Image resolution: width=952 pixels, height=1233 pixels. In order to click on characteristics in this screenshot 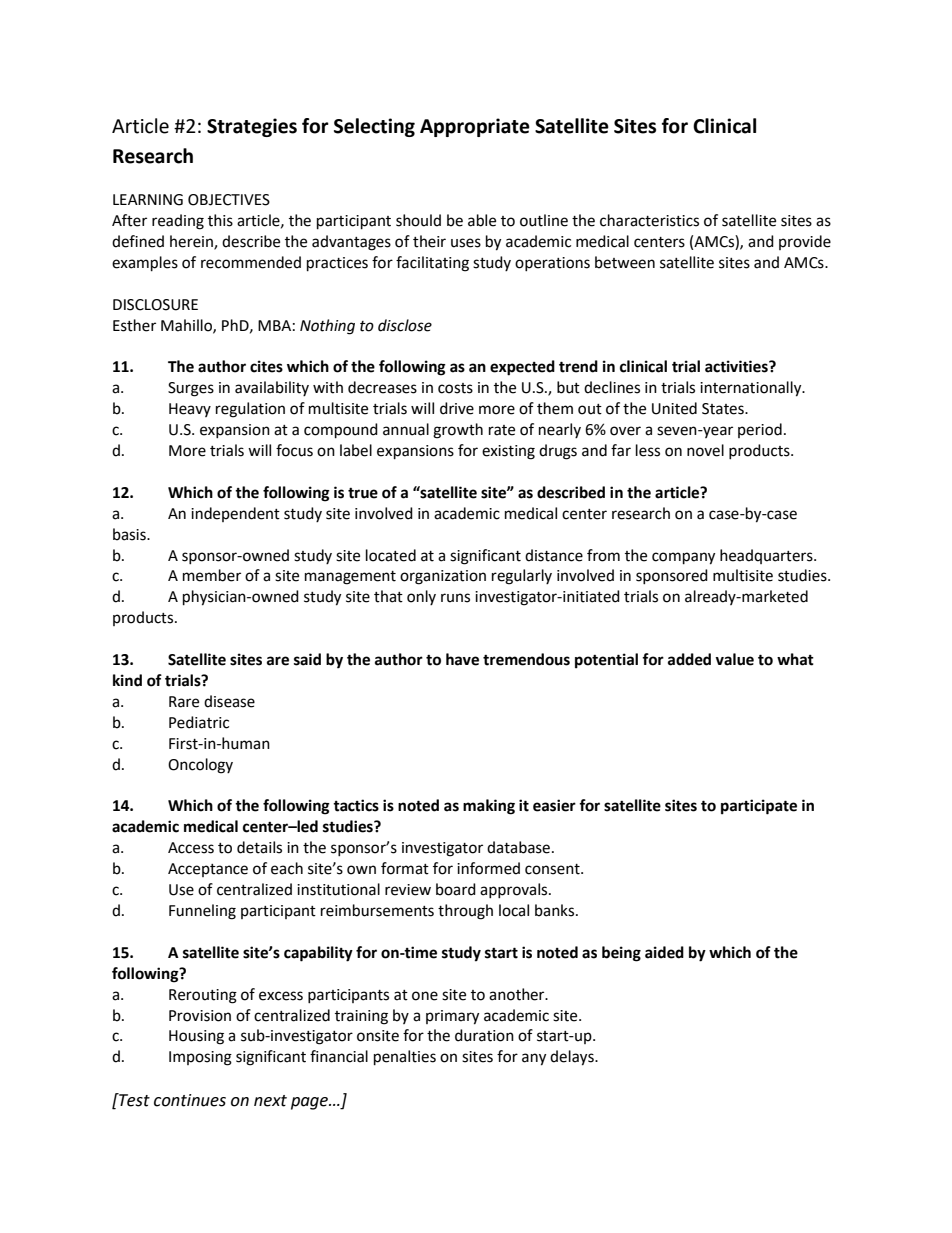, I will do `click(649, 220)`.
